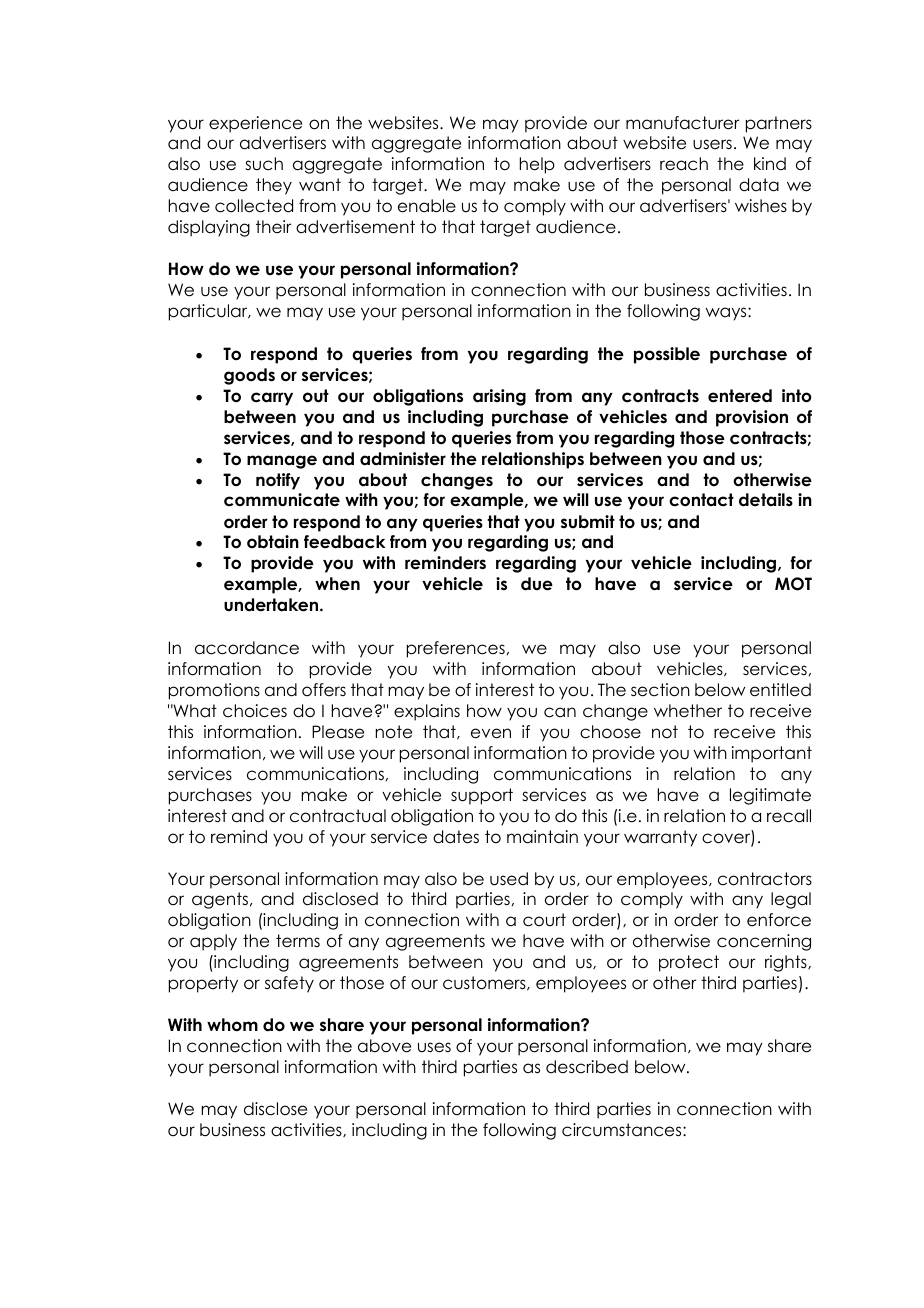  What do you see at coordinates (456, 649) in the screenshot?
I see `preferences` at bounding box center [456, 649].
